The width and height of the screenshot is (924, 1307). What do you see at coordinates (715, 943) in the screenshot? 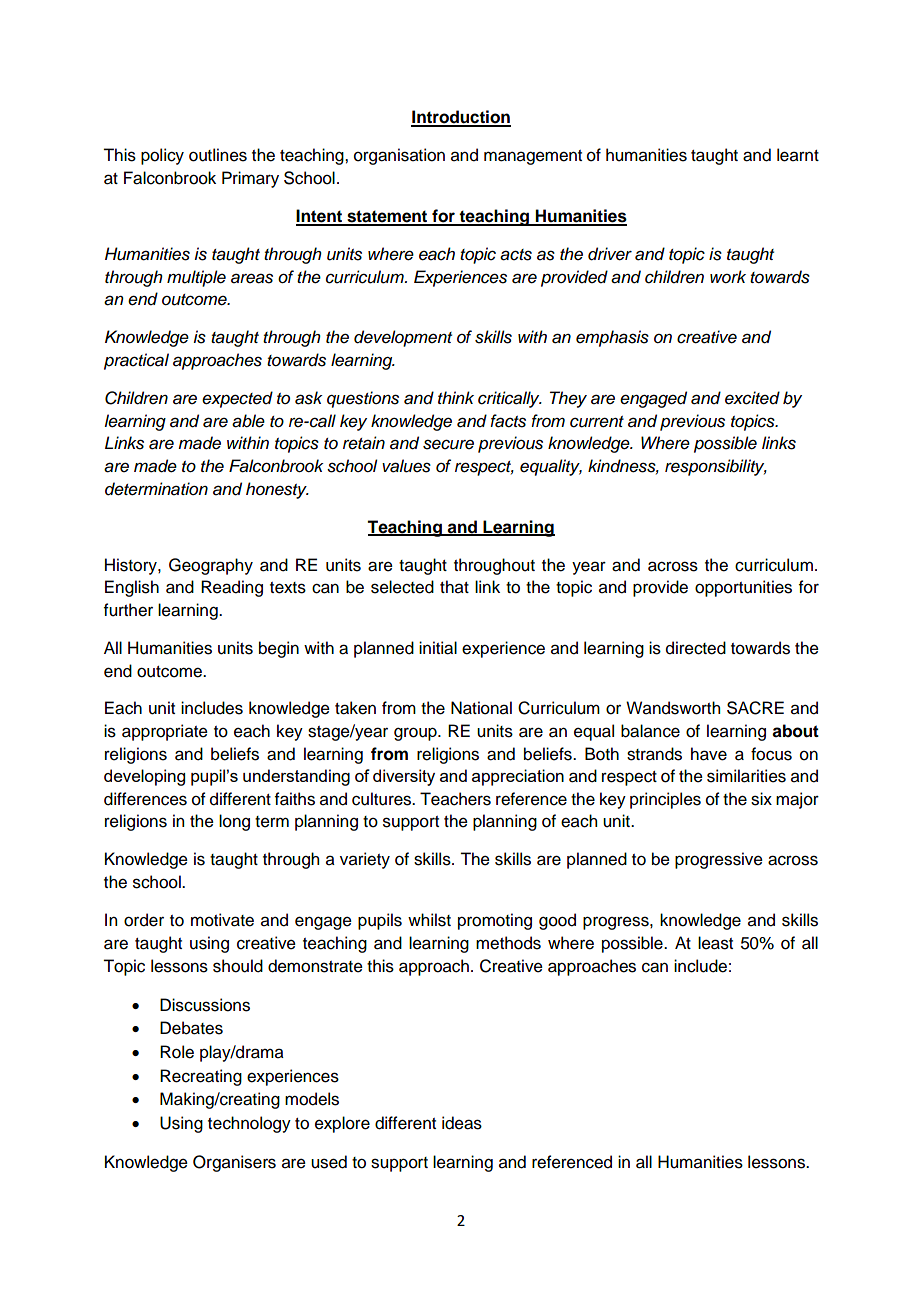
I see `least` at bounding box center [715, 943].
